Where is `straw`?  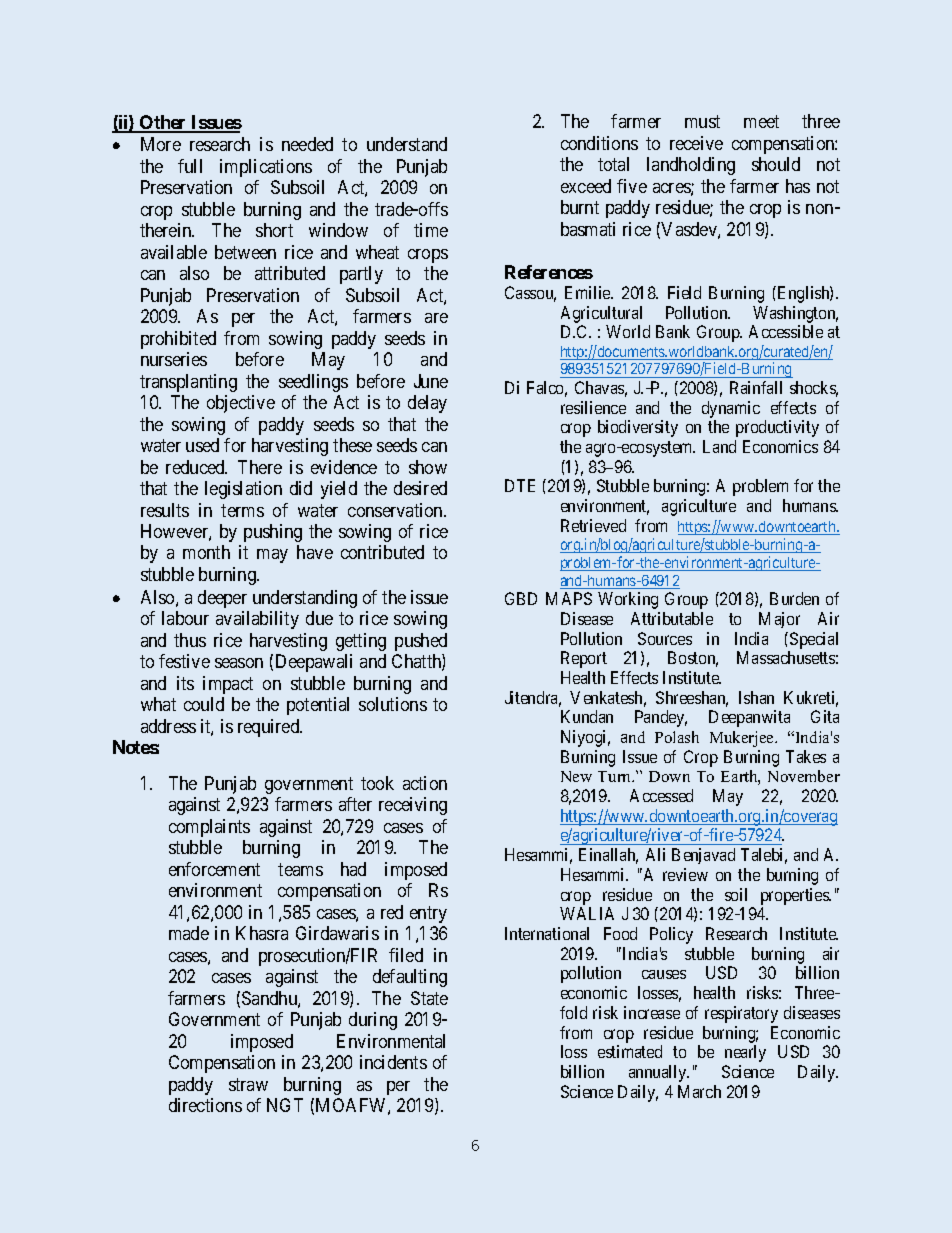
straw is located at coordinates (248, 1084).
